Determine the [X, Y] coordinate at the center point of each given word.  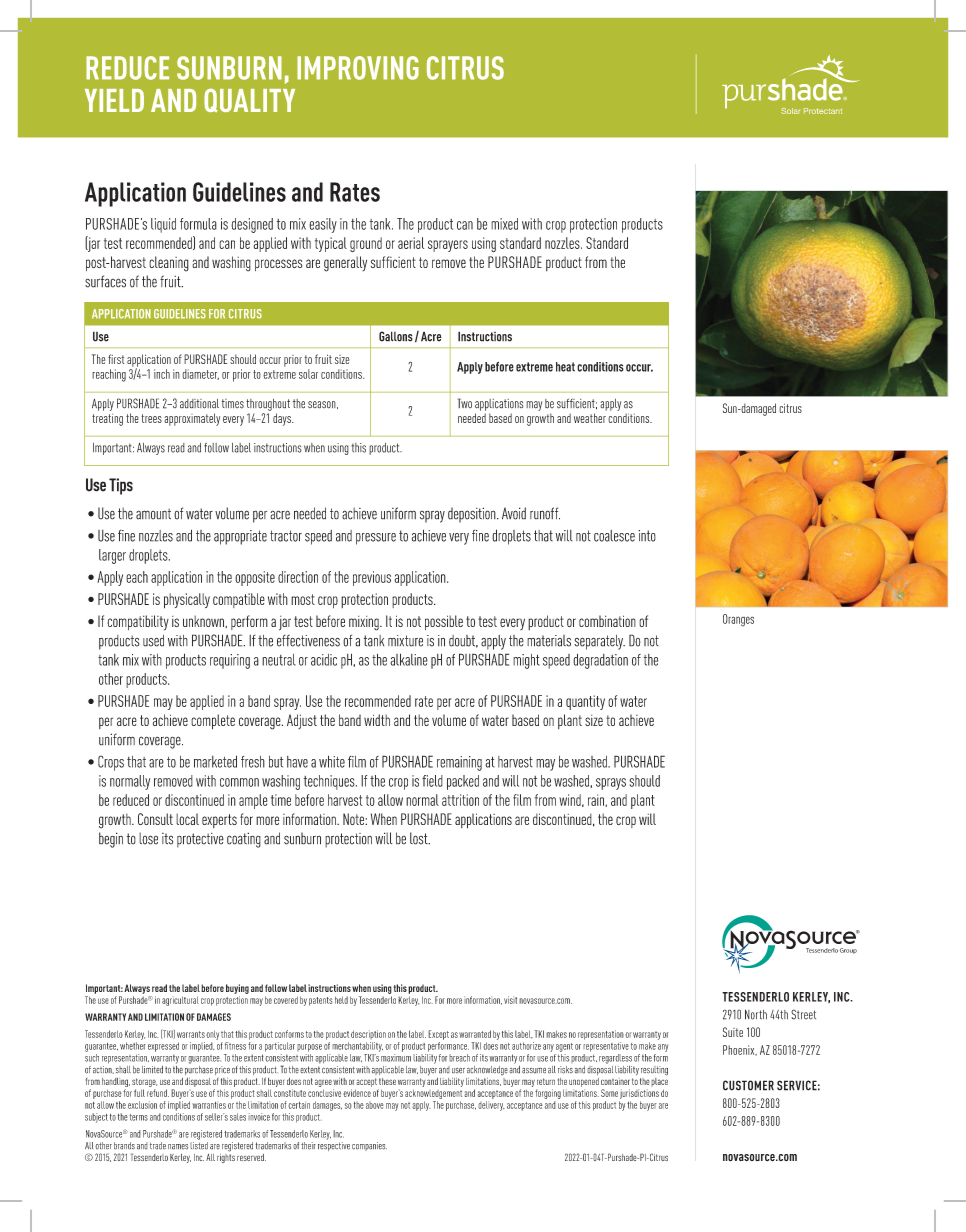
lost [420, 838]
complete [213, 722]
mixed [504, 224]
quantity [585, 702]
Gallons [396, 336]
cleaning [169, 264]
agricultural [180, 1001]
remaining [459, 763]
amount [153, 514]
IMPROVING [358, 68]
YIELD [114, 100]
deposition [473, 515]
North [756, 1014]
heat [565, 367]
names [178, 1147]
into [647, 536]
